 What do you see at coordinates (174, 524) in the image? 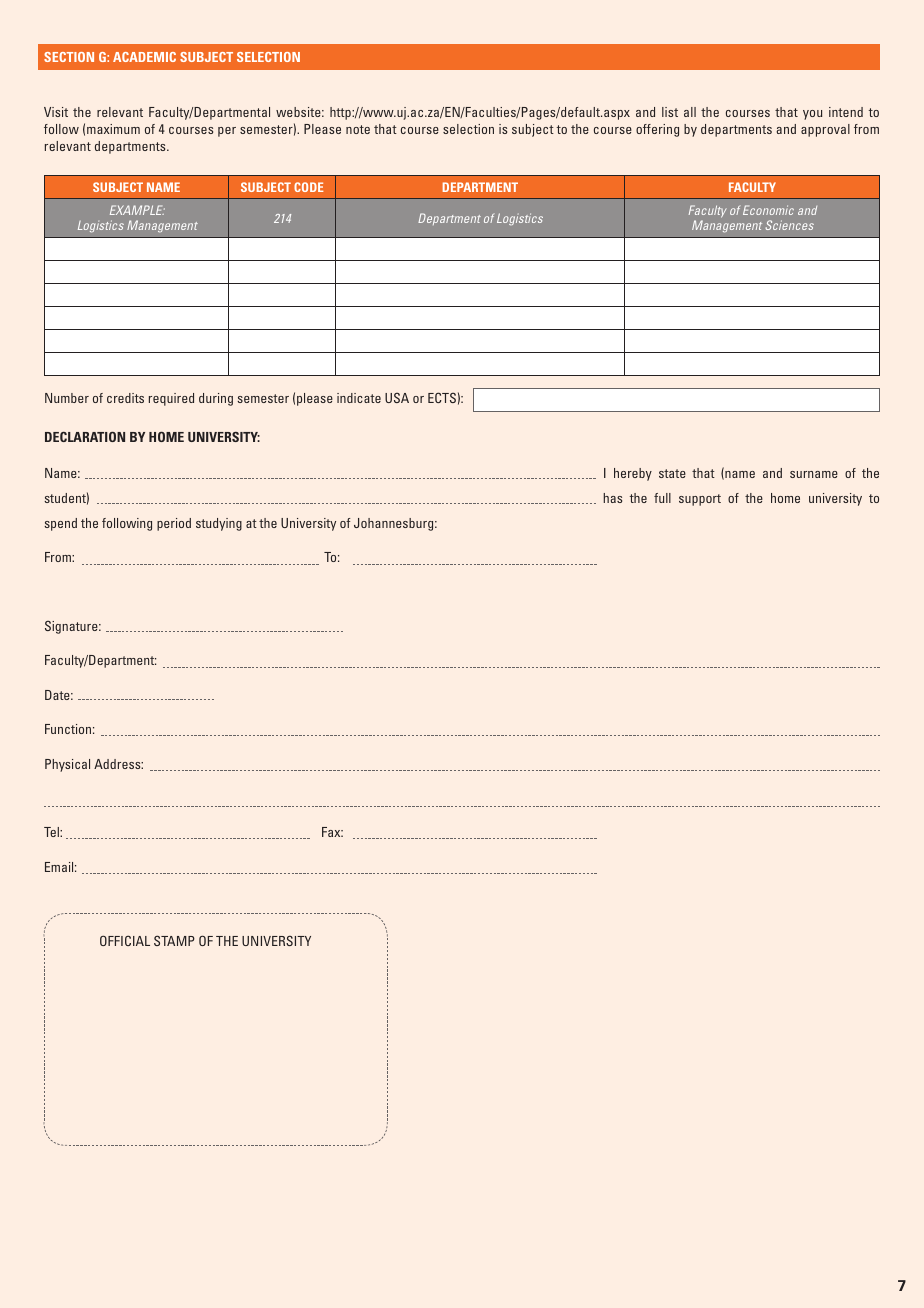
I see `period` at bounding box center [174, 524].
